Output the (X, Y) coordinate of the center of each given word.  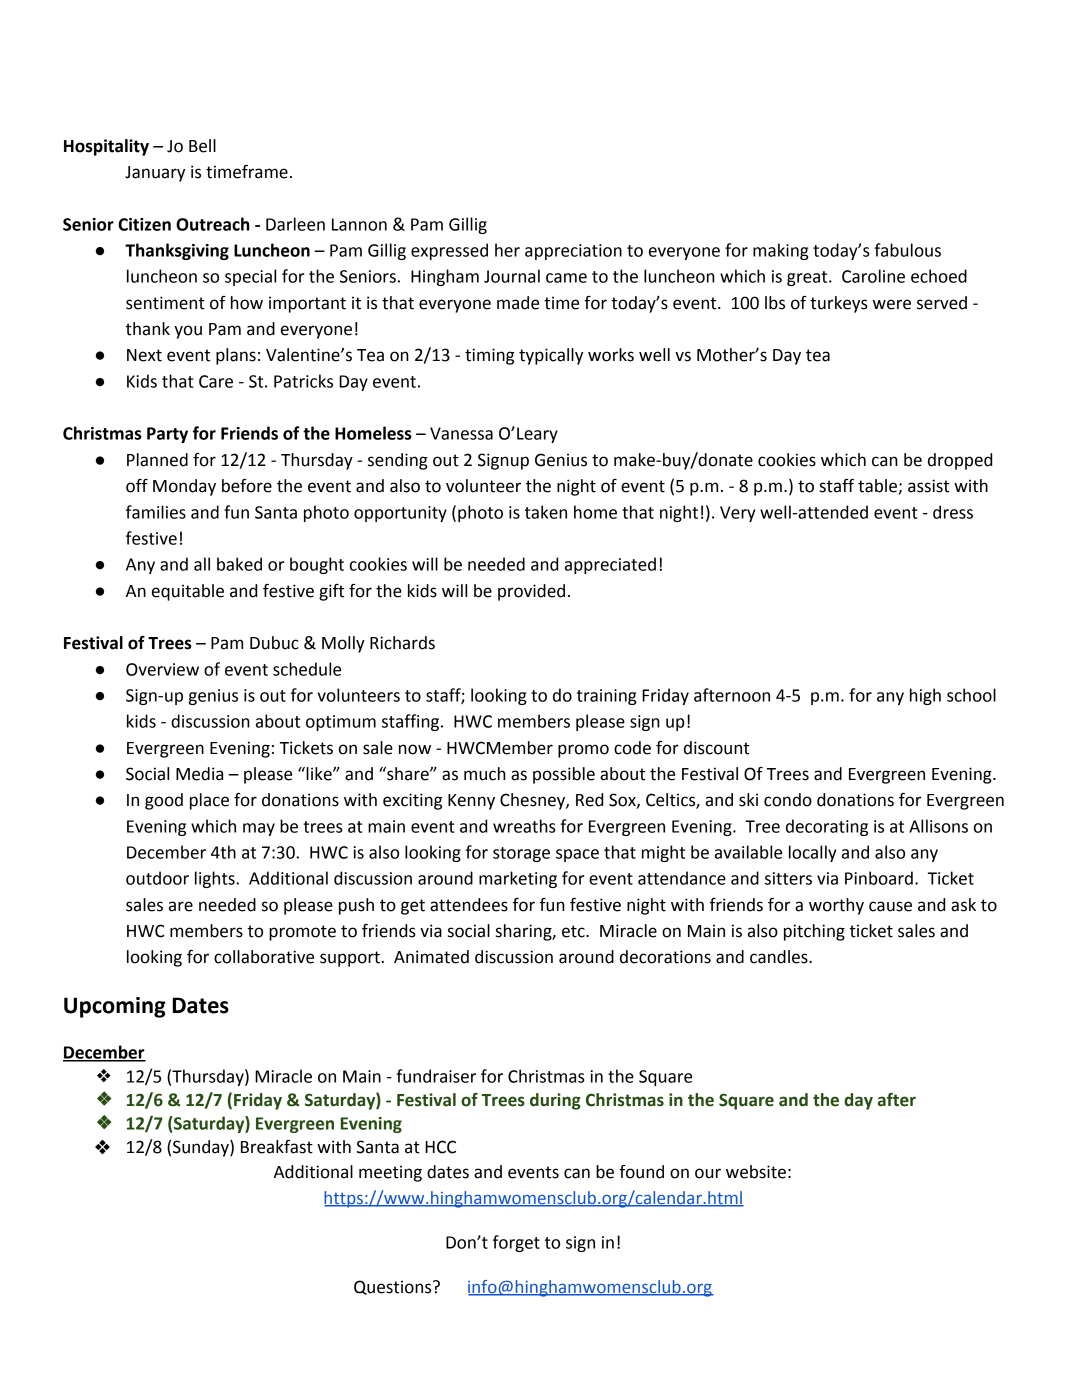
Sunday (202, 1148)
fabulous (907, 250)
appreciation (573, 252)
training (607, 697)
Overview (162, 669)
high (925, 696)
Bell (202, 146)
